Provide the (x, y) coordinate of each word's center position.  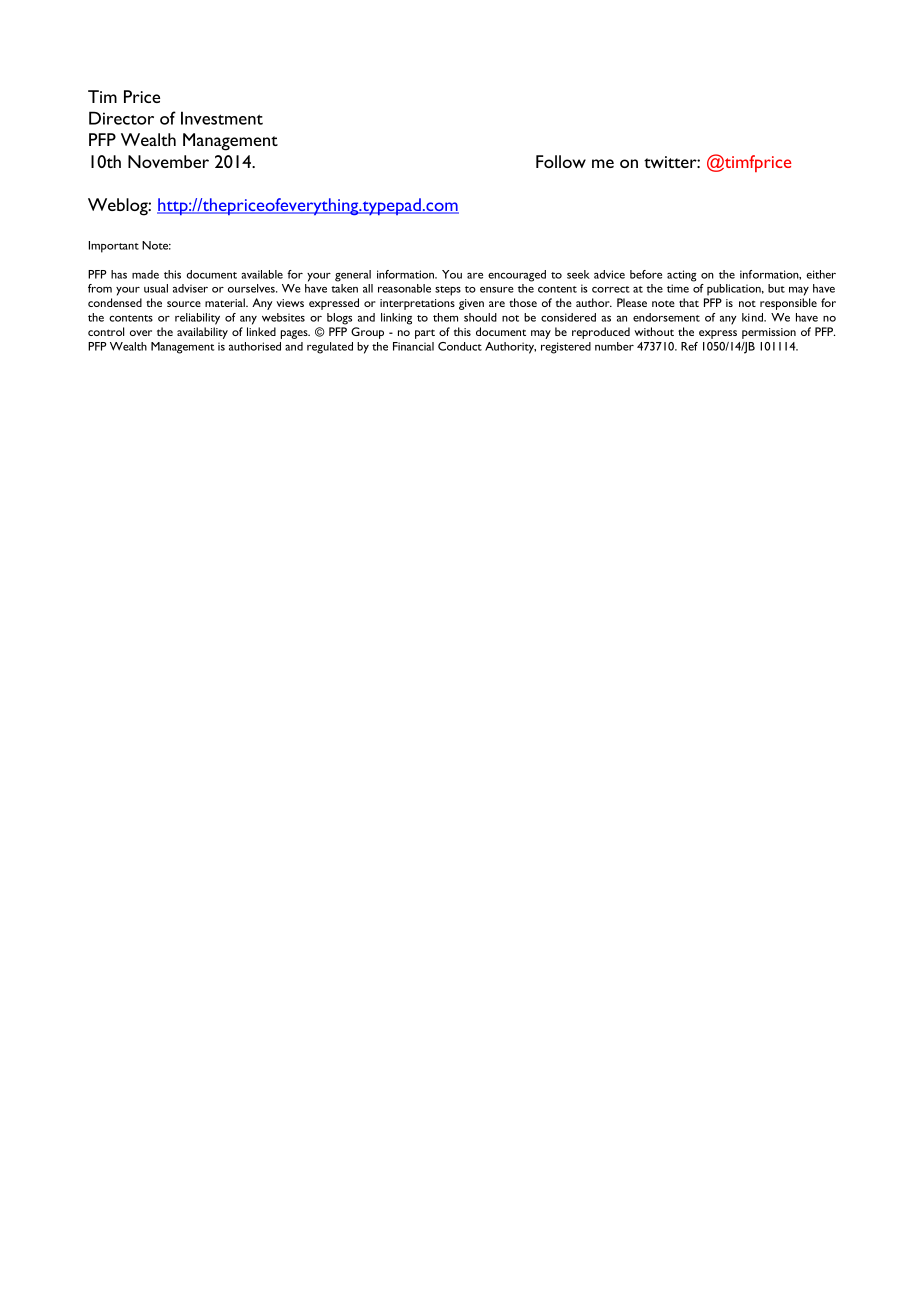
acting (682, 276)
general (353, 276)
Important (114, 247)
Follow (561, 161)
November (168, 161)
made (145, 274)
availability (202, 333)
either (821, 274)
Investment (222, 118)
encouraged (517, 276)
